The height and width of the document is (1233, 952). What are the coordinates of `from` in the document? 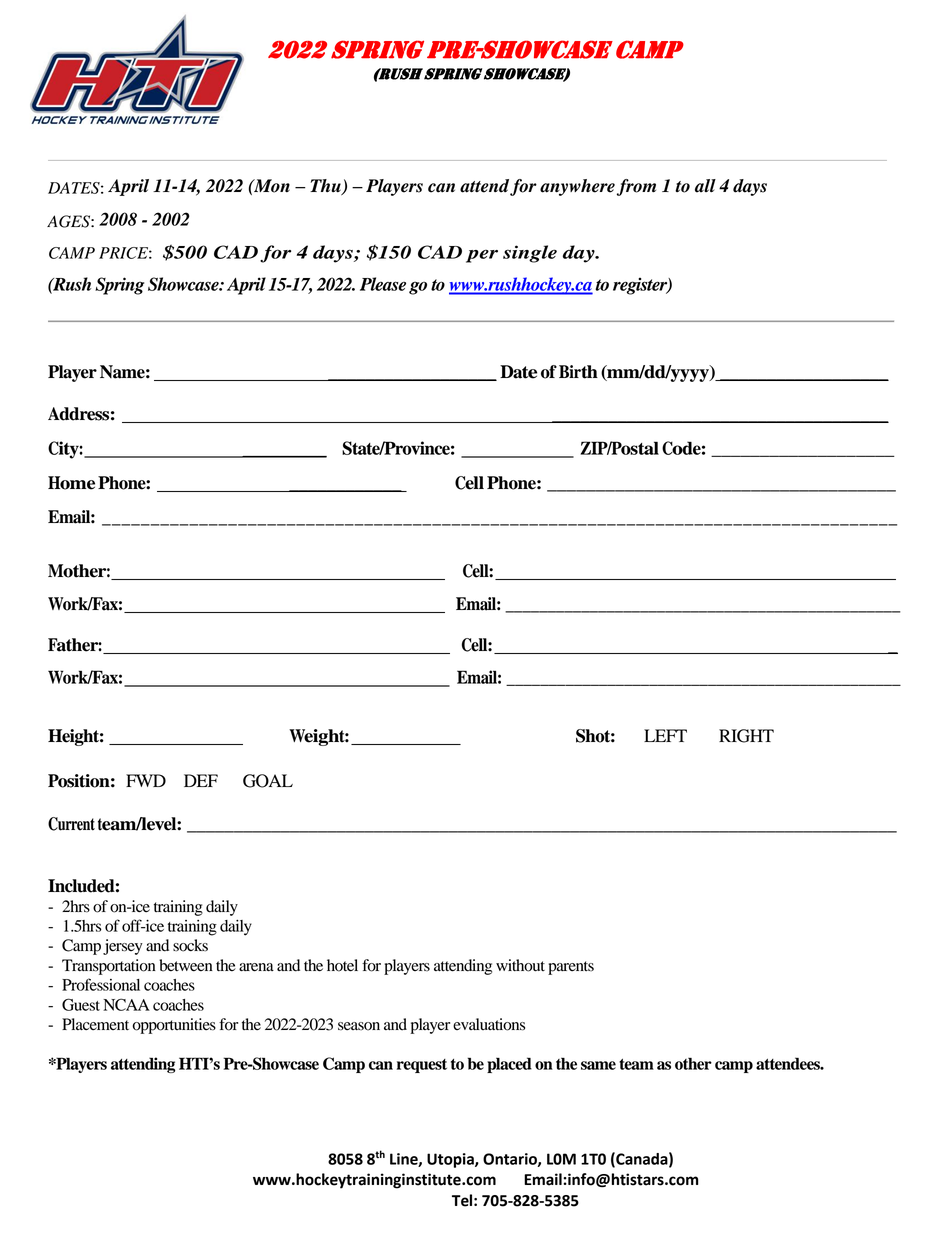 It's located at (636, 187).
